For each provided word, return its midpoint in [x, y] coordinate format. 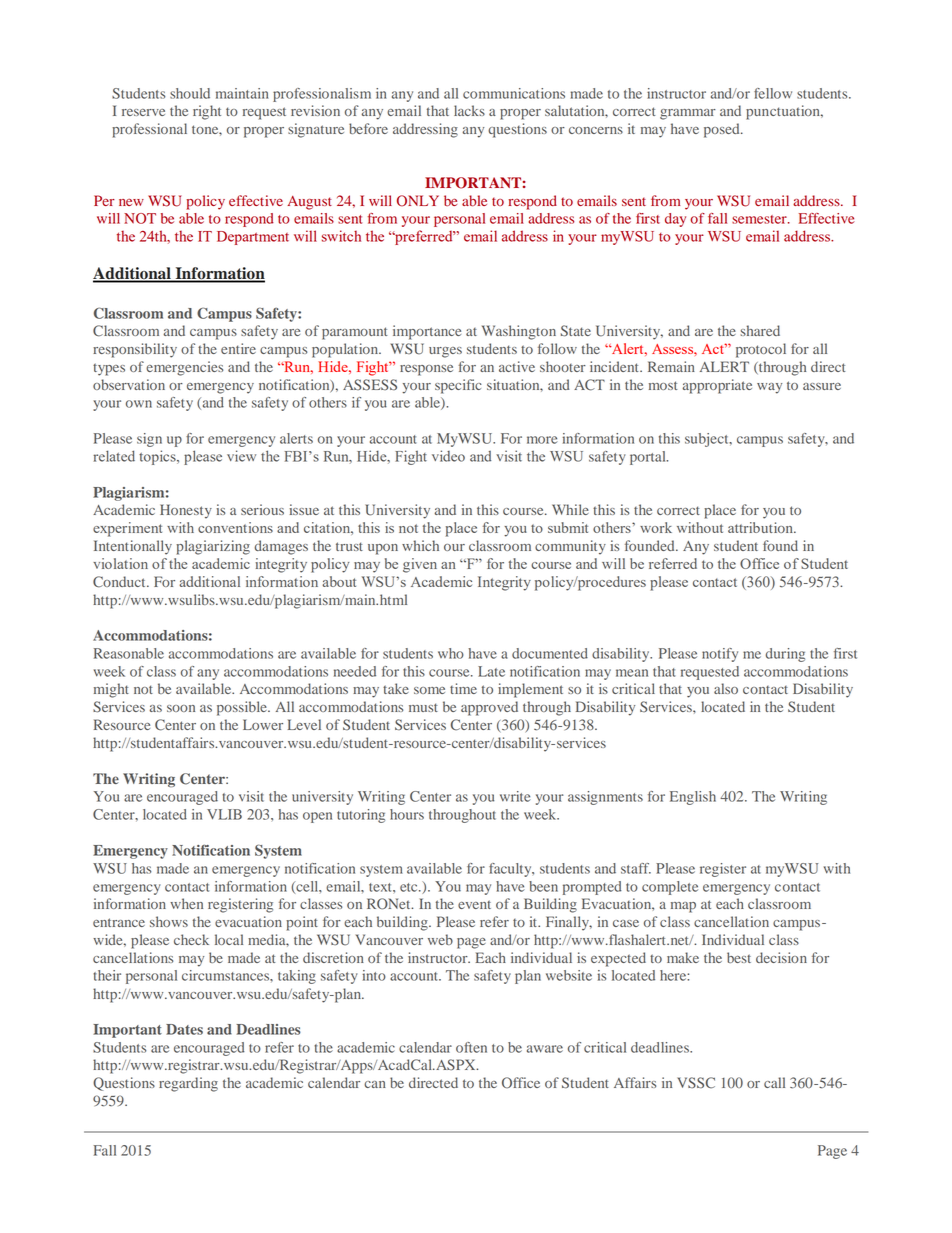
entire [238, 348]
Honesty [186, 511]
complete [670, 888]
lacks [469, 110]
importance [427, 332]
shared [760, 330]
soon [181, 708]
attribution [761, 527]
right [207, 112]
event [474, 904]
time [463, 688]
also [726, 688]
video [448, 456]
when [186, 903]
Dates [184, 1029]
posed [723, 130]
